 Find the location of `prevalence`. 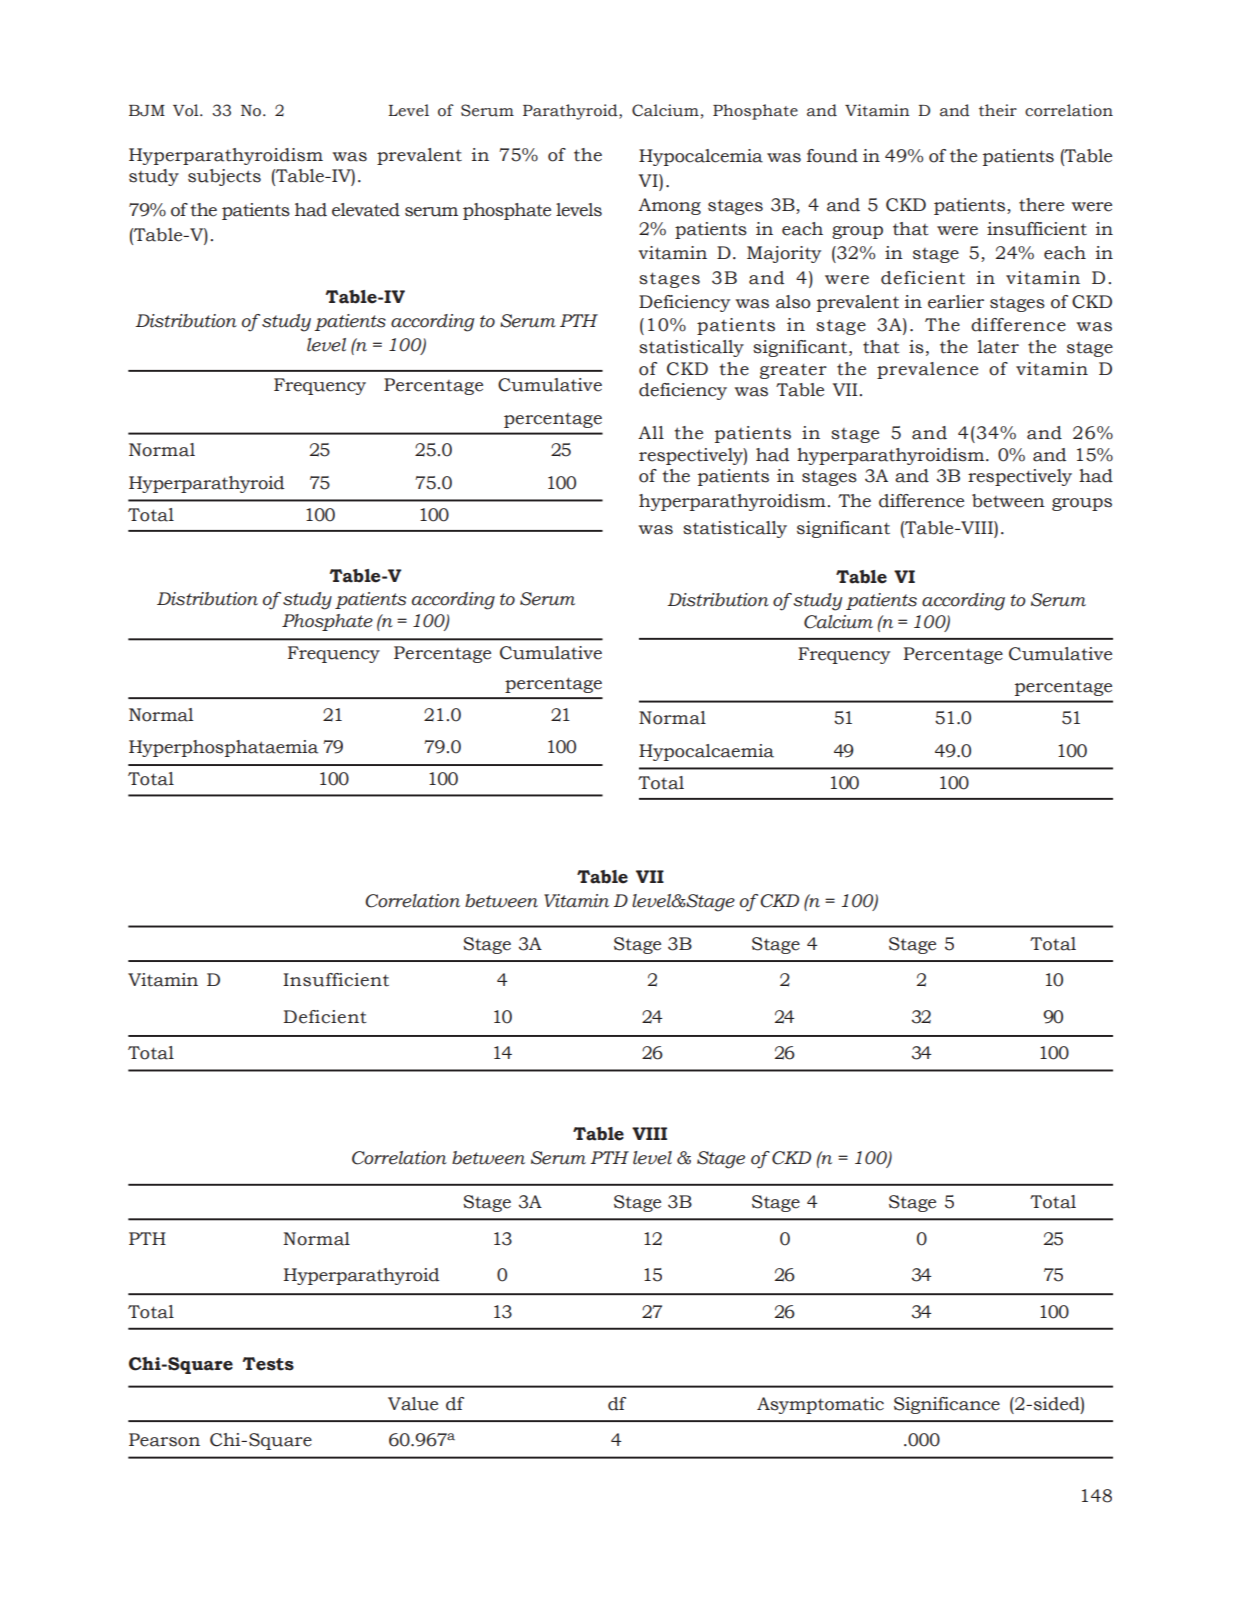

prevalence is located at coordinates (927, 370).
